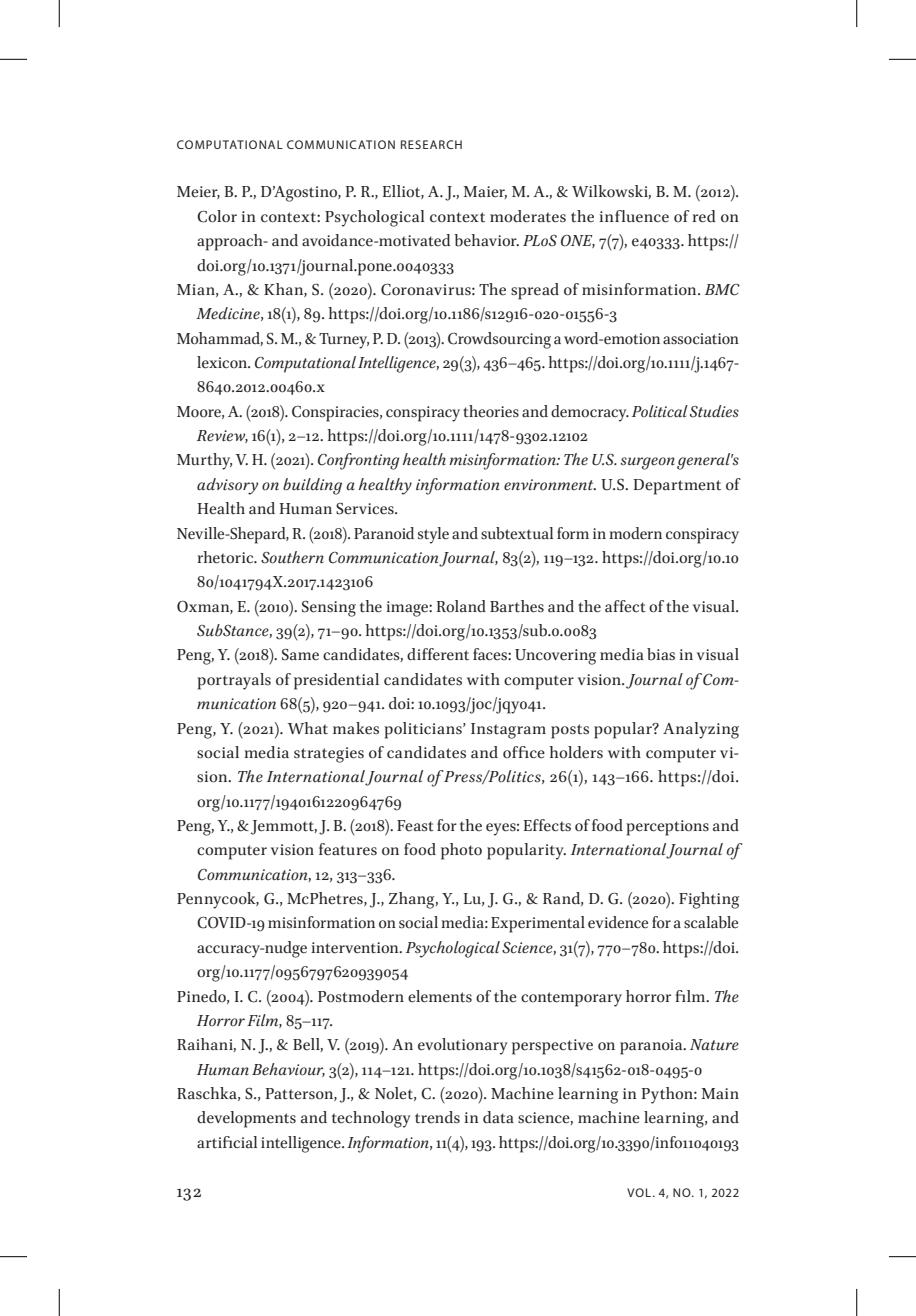 This screenshot has width=916, height=1316. Describe the element at coordinates (667, 828) in the screenshot. I see `perceptions` at that location.
